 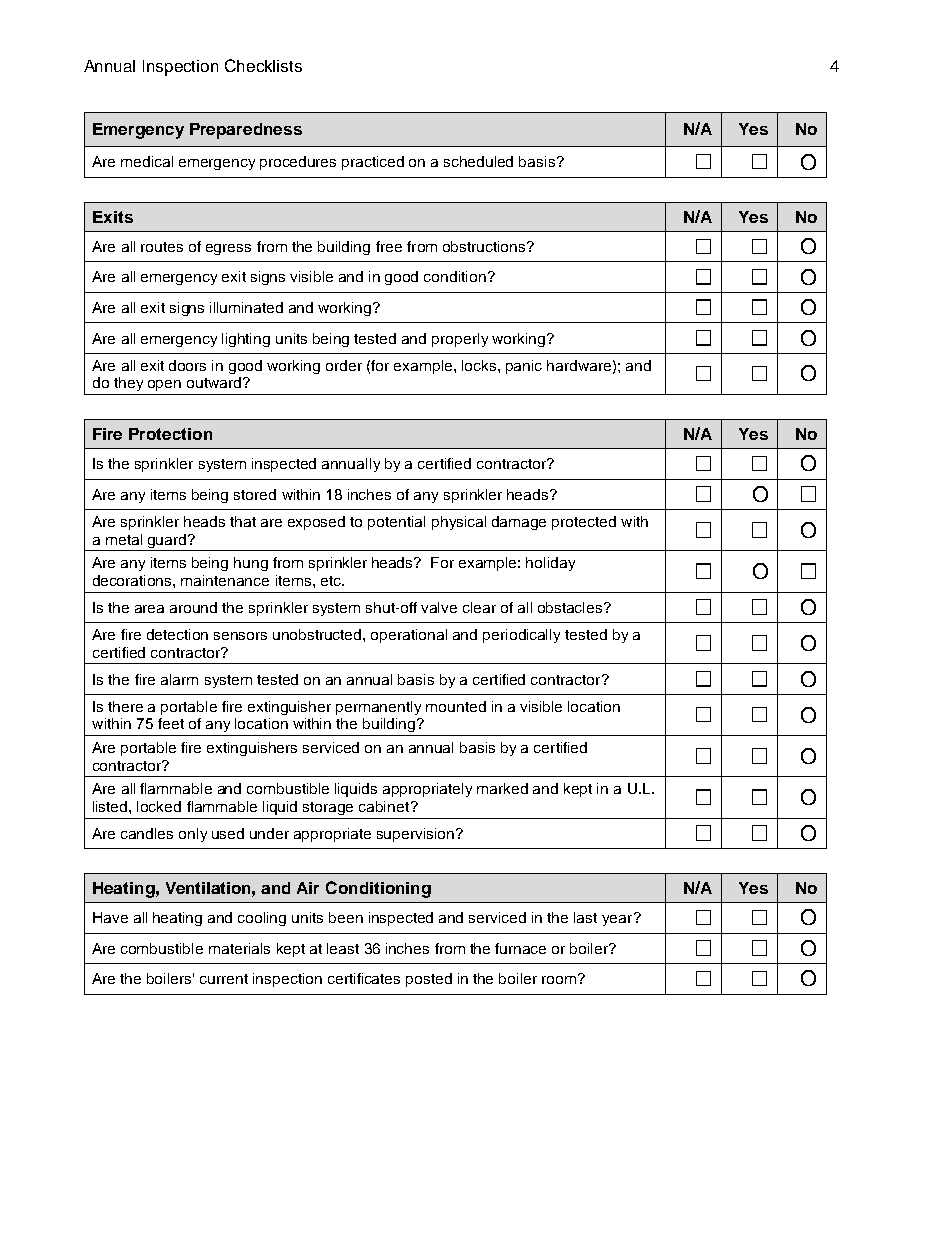 I want to click on permanently, so click(x=378, y=708).
